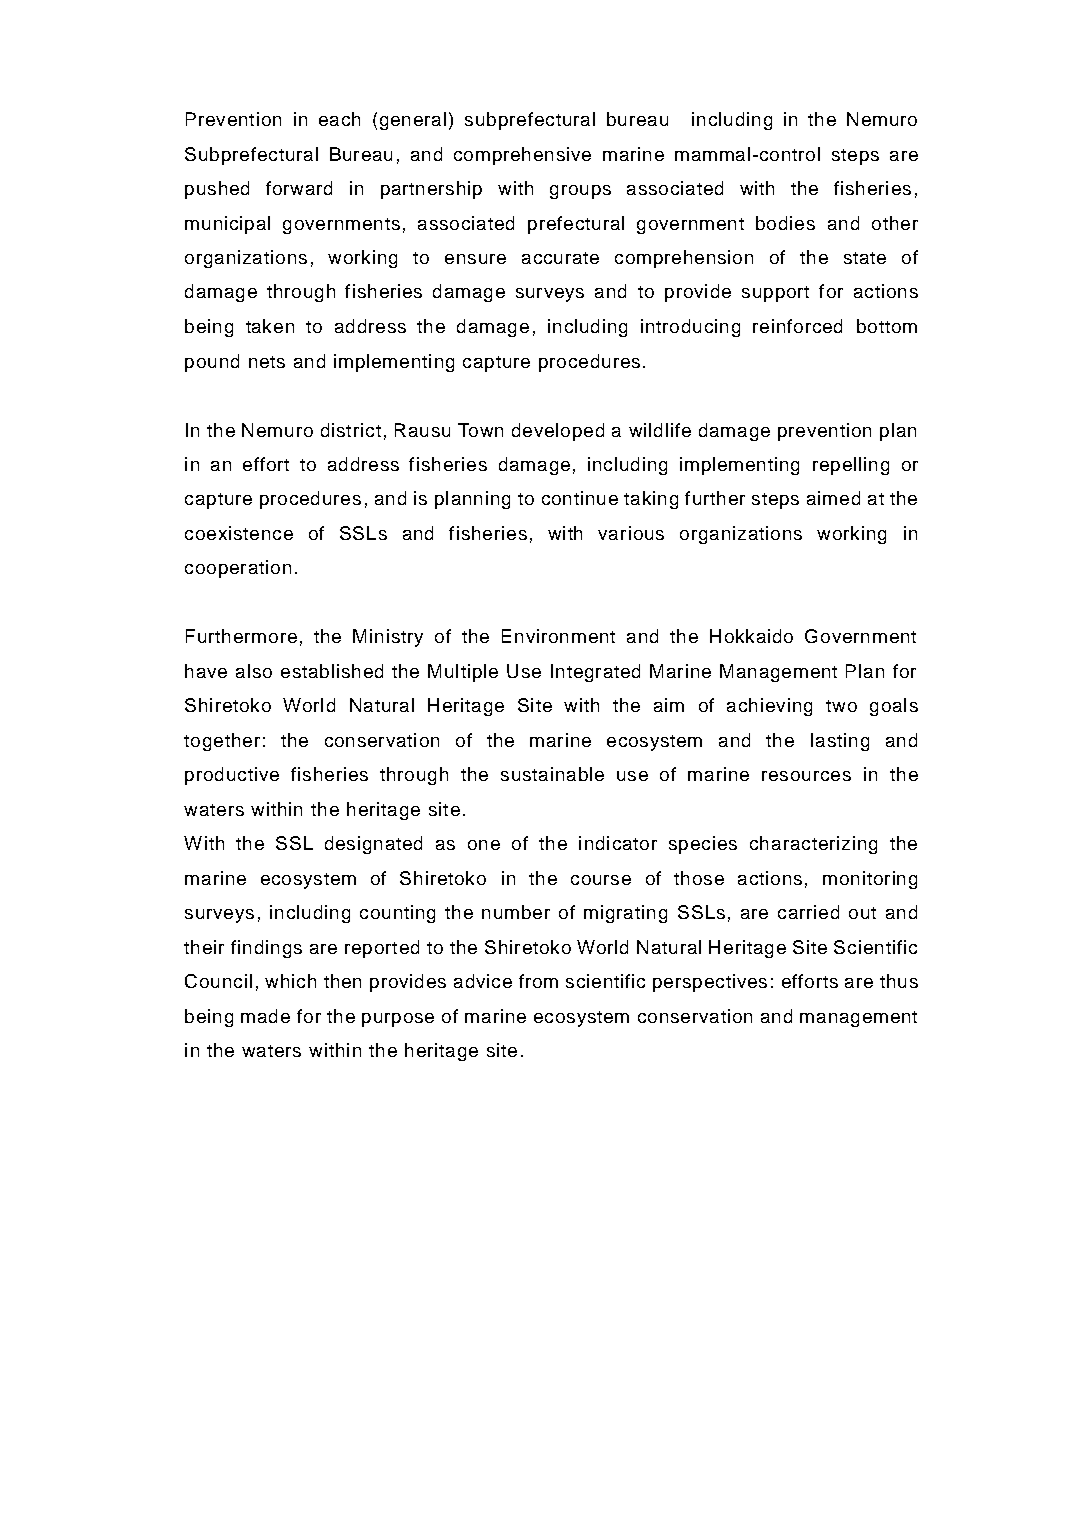 The image size is (1072, 1516). Describe the element at coordinates (238, 569) in the image. I see `cooperation` at that location.
